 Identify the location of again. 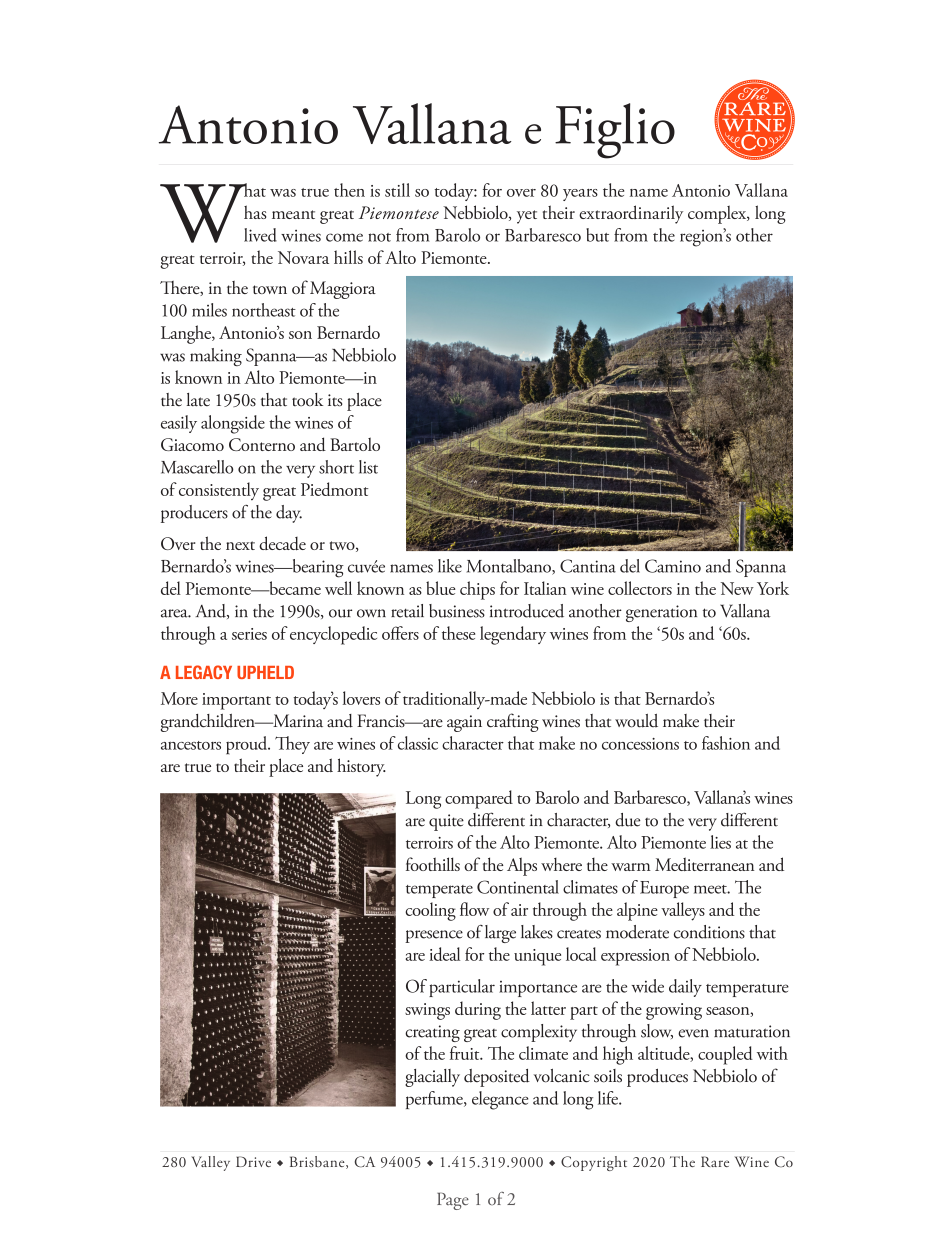
(464, 723).
